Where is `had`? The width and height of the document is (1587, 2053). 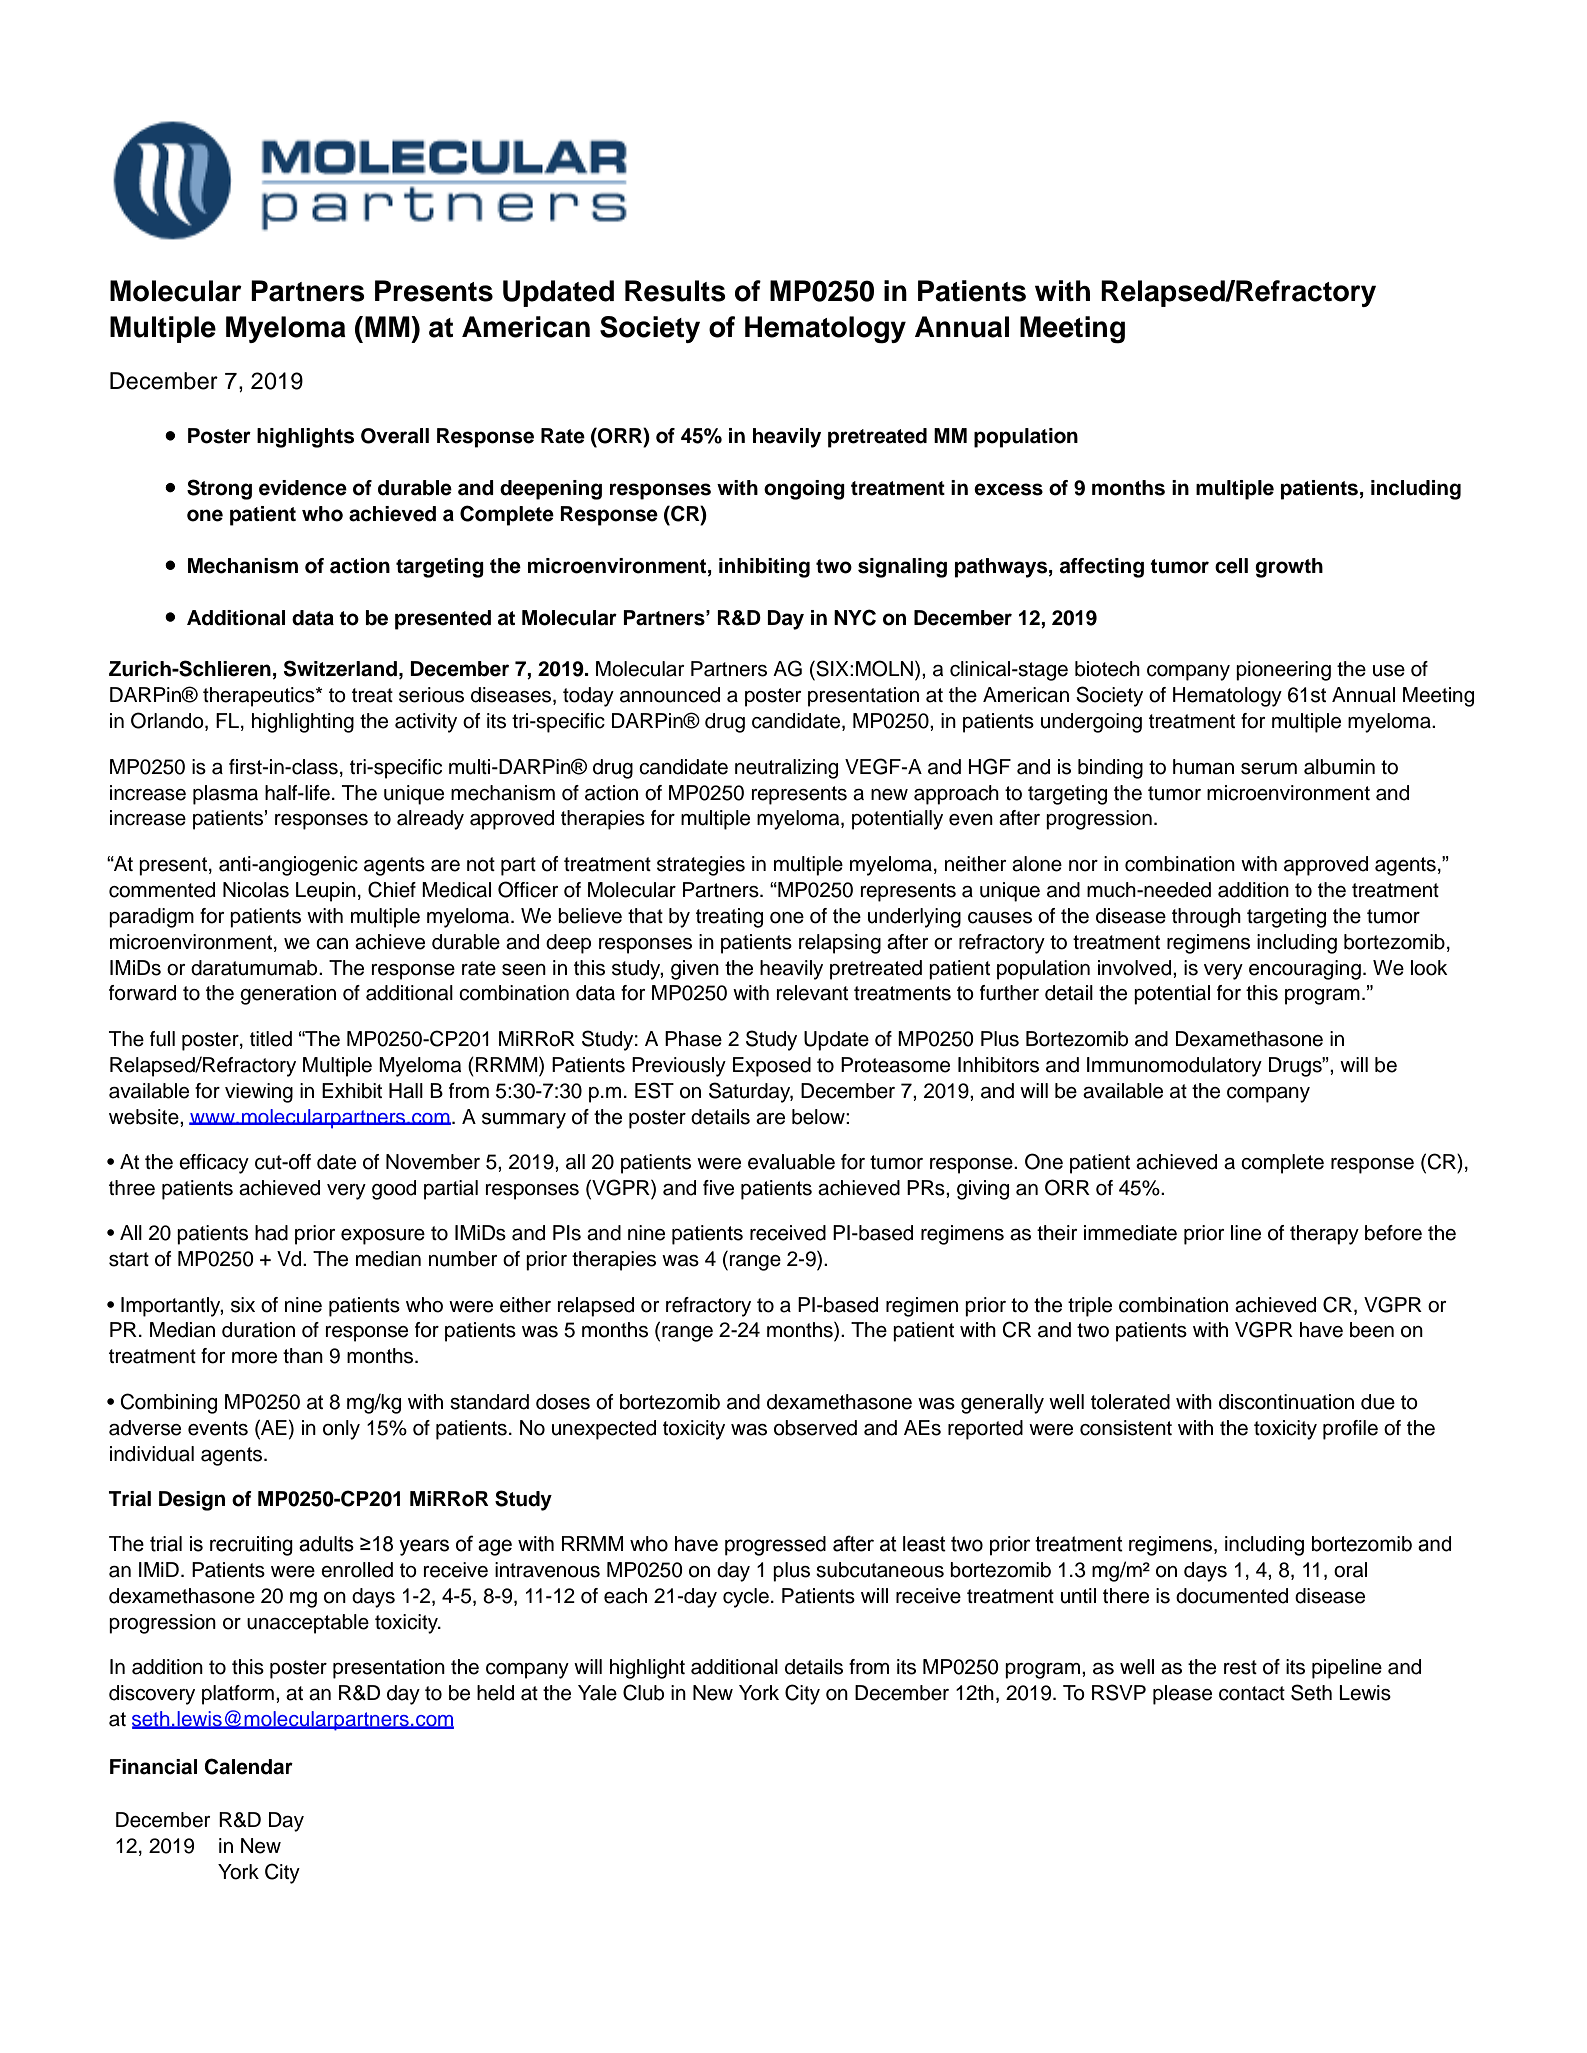 had is located at coordinates (271, 1233).
